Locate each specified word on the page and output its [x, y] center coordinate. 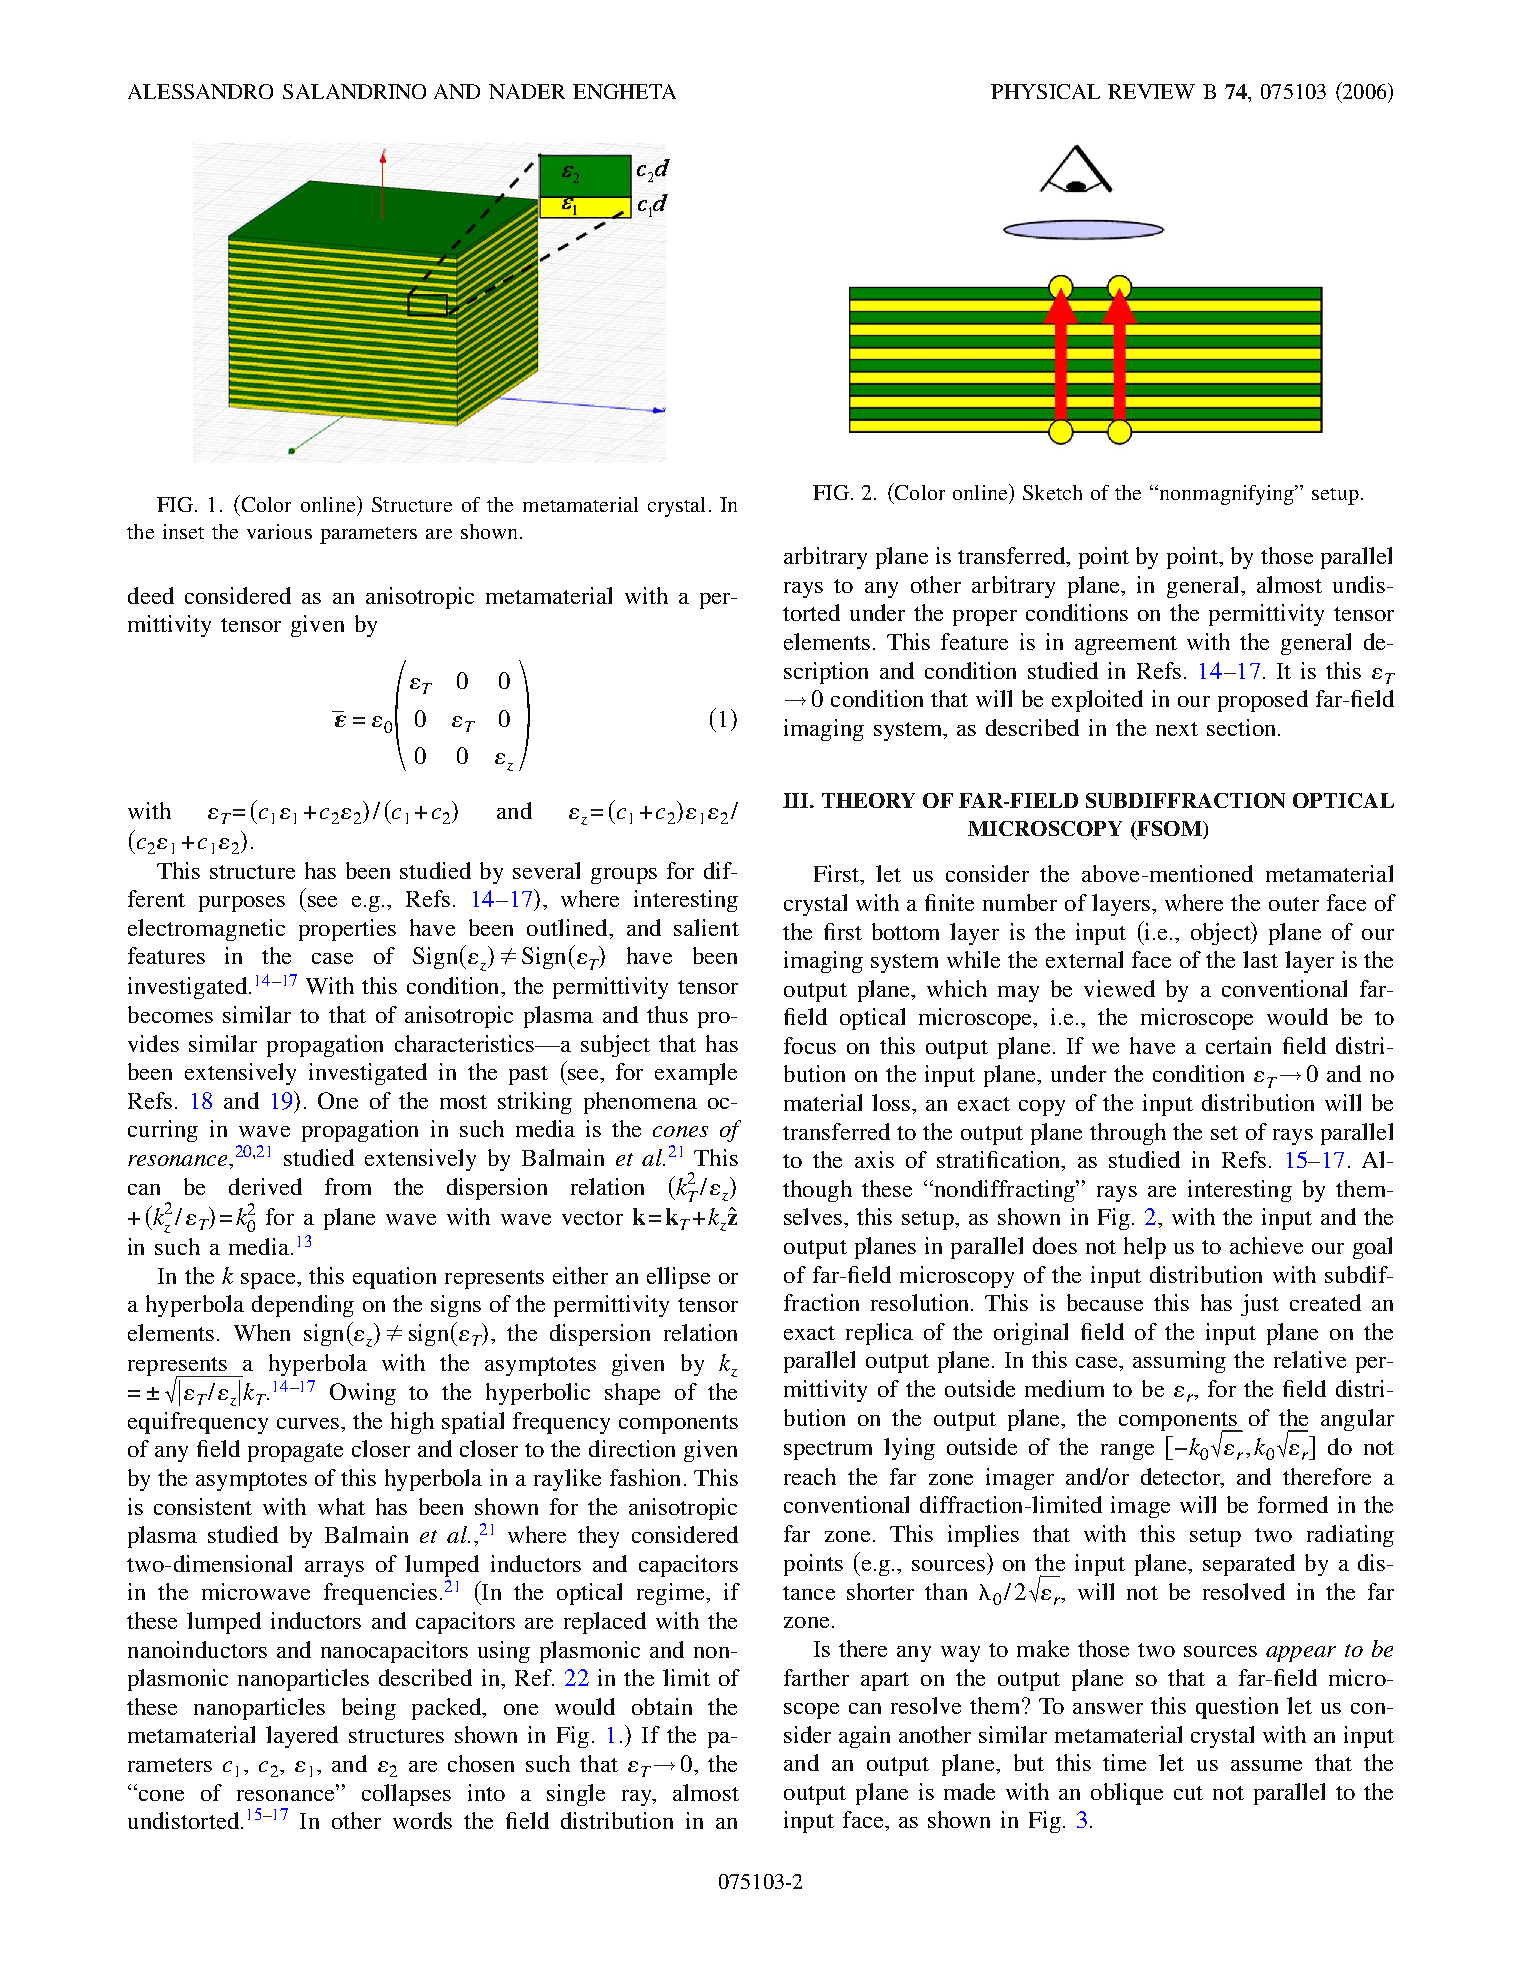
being [369, 1709]
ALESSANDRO [200, 91]
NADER [527, 91]
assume [1266, 1765]
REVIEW [1151, 91]
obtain [662, 1706]
